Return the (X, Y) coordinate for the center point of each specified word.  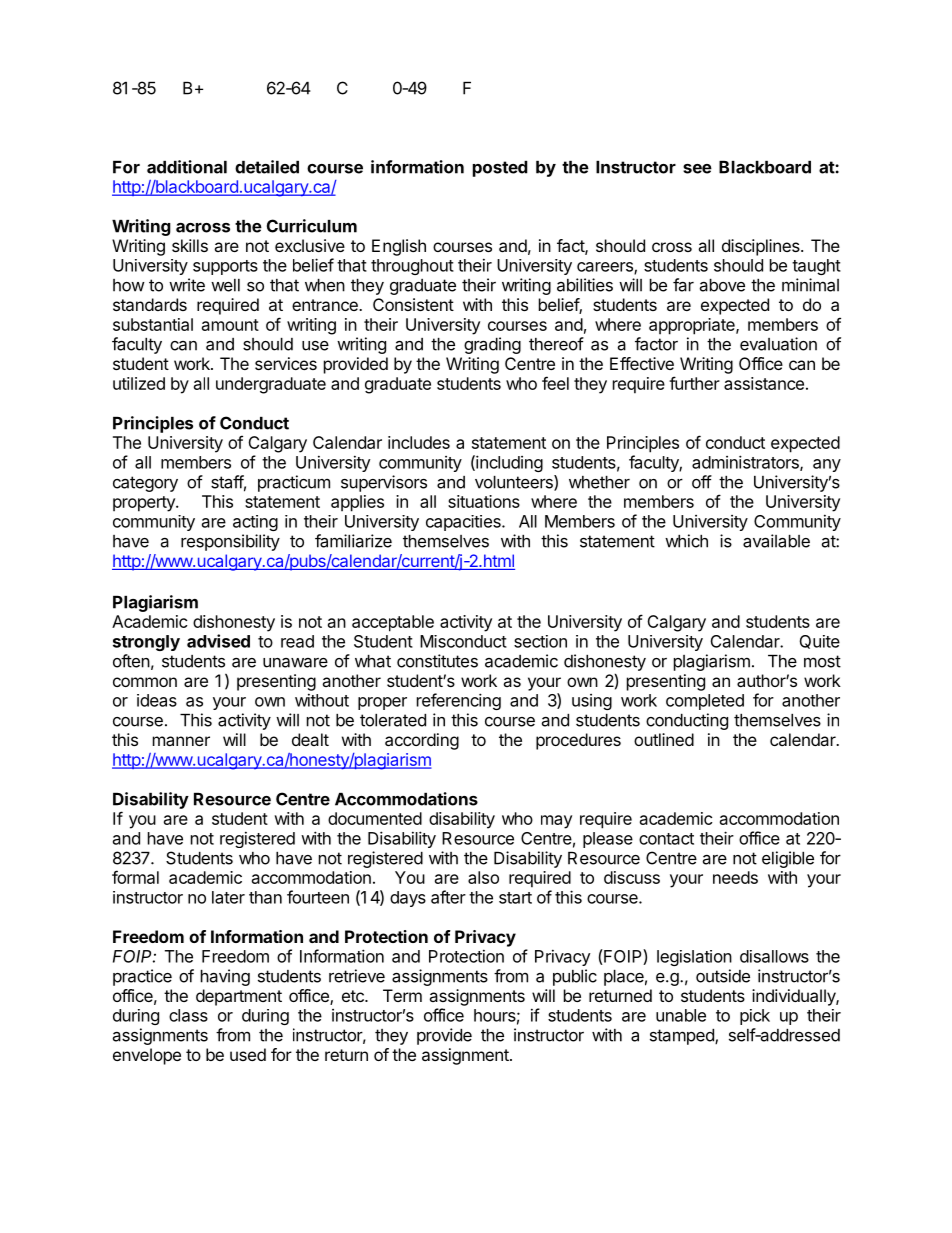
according (422, 741)
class (188, 1015)
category (145, 484)
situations (484, 501)
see (697, 169)
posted (500, 169)
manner (181, 741)
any (827, 465)
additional (187, 167)
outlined (664, 739)
